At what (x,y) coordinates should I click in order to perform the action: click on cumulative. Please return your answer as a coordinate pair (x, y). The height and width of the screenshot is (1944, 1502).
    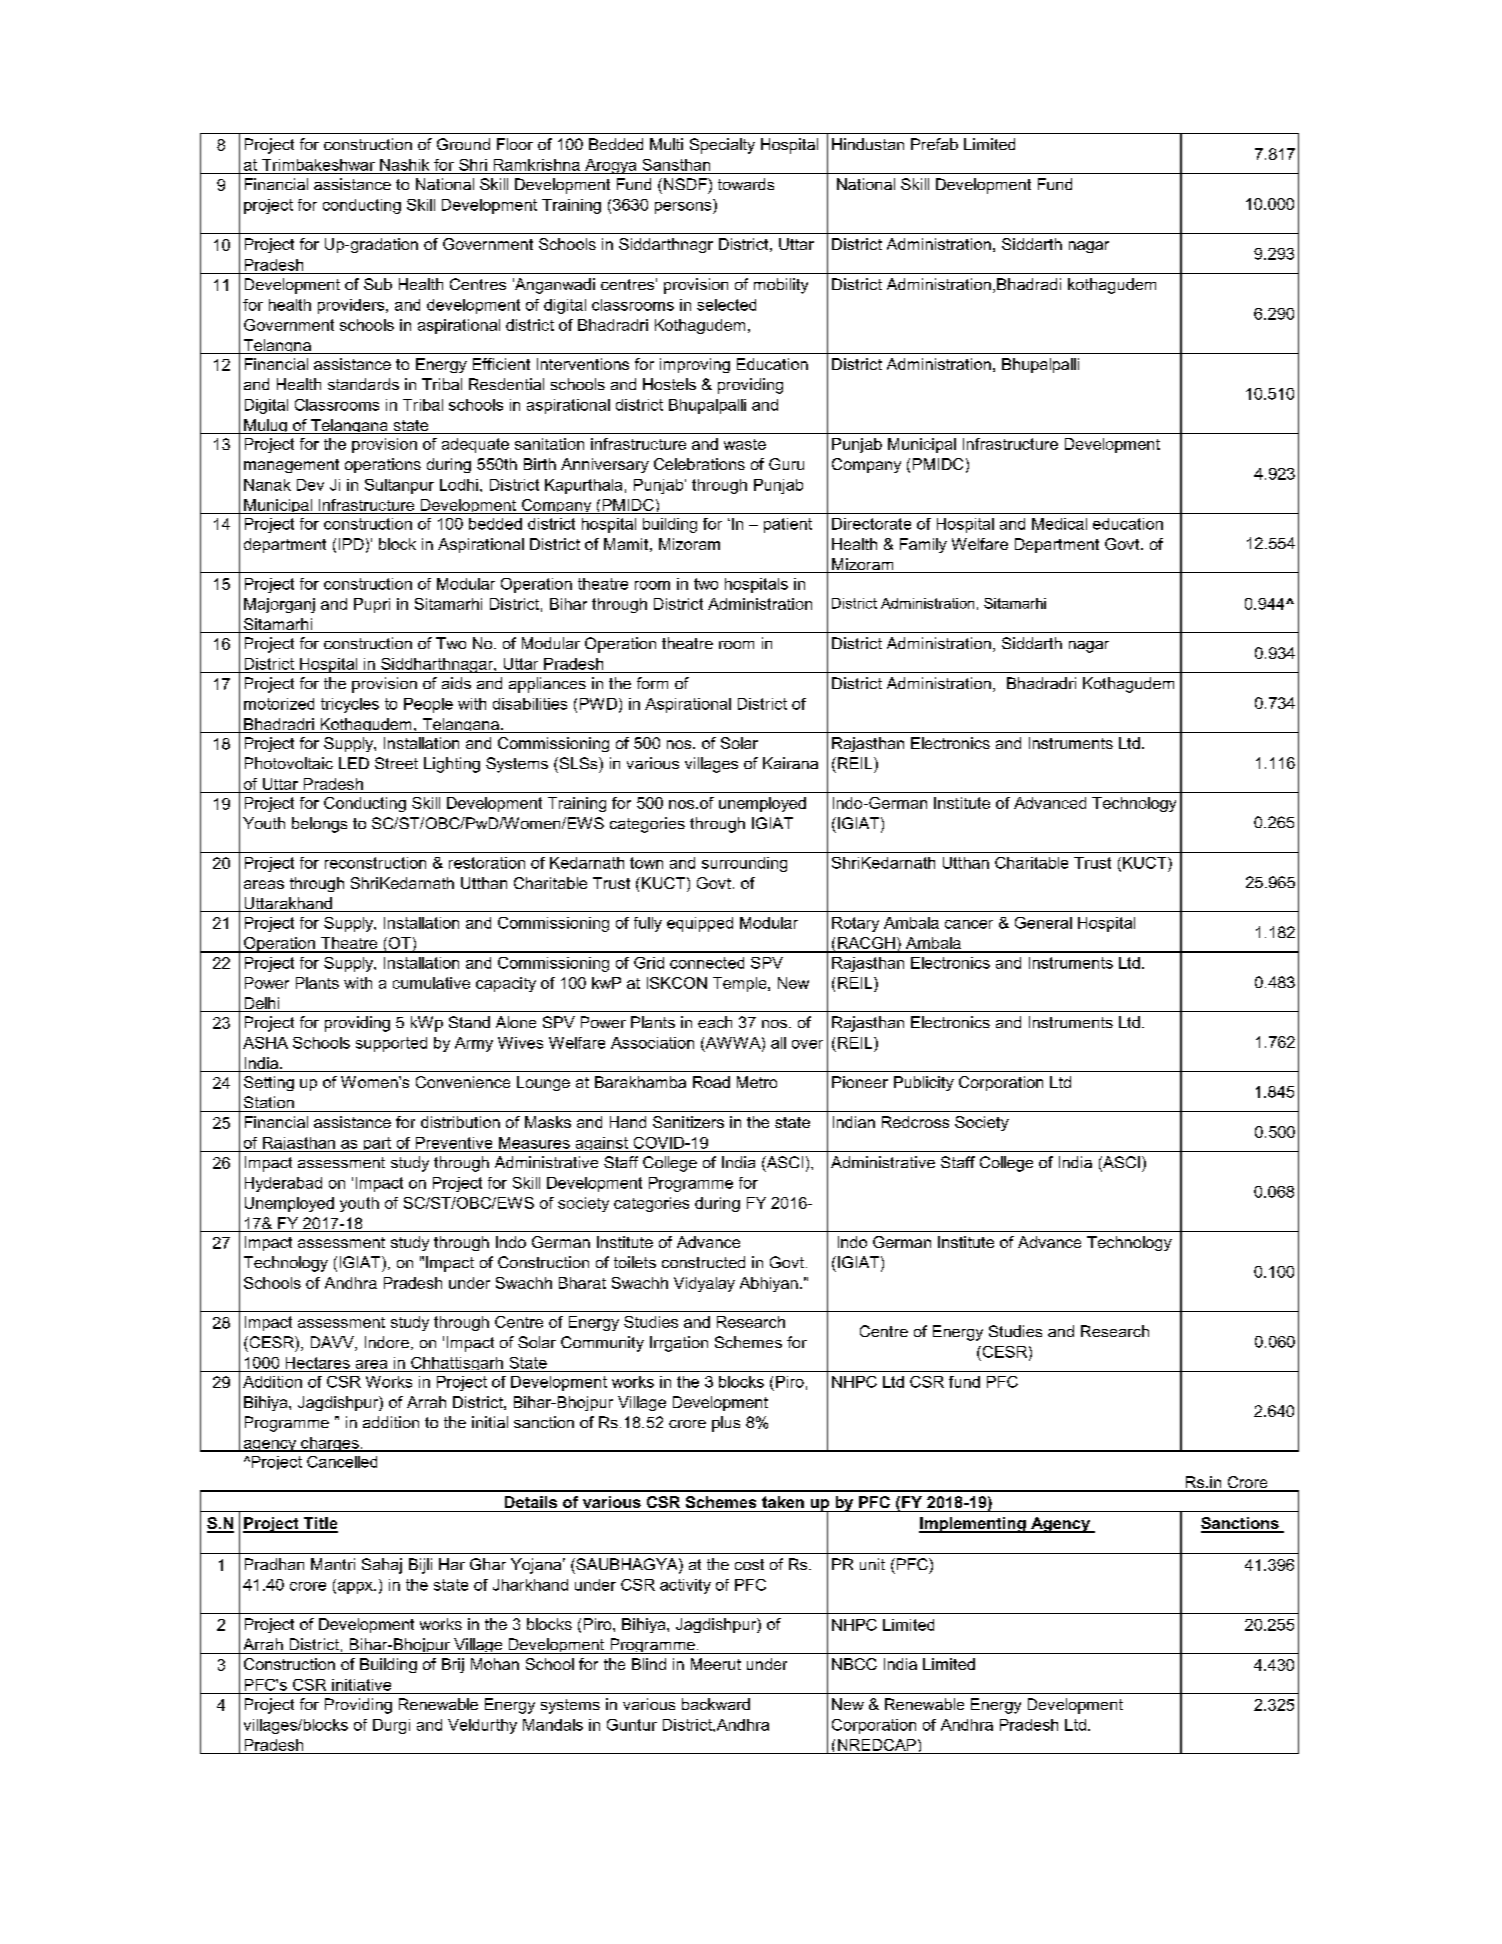
    Looking at the image, I should click on (431, 983).
